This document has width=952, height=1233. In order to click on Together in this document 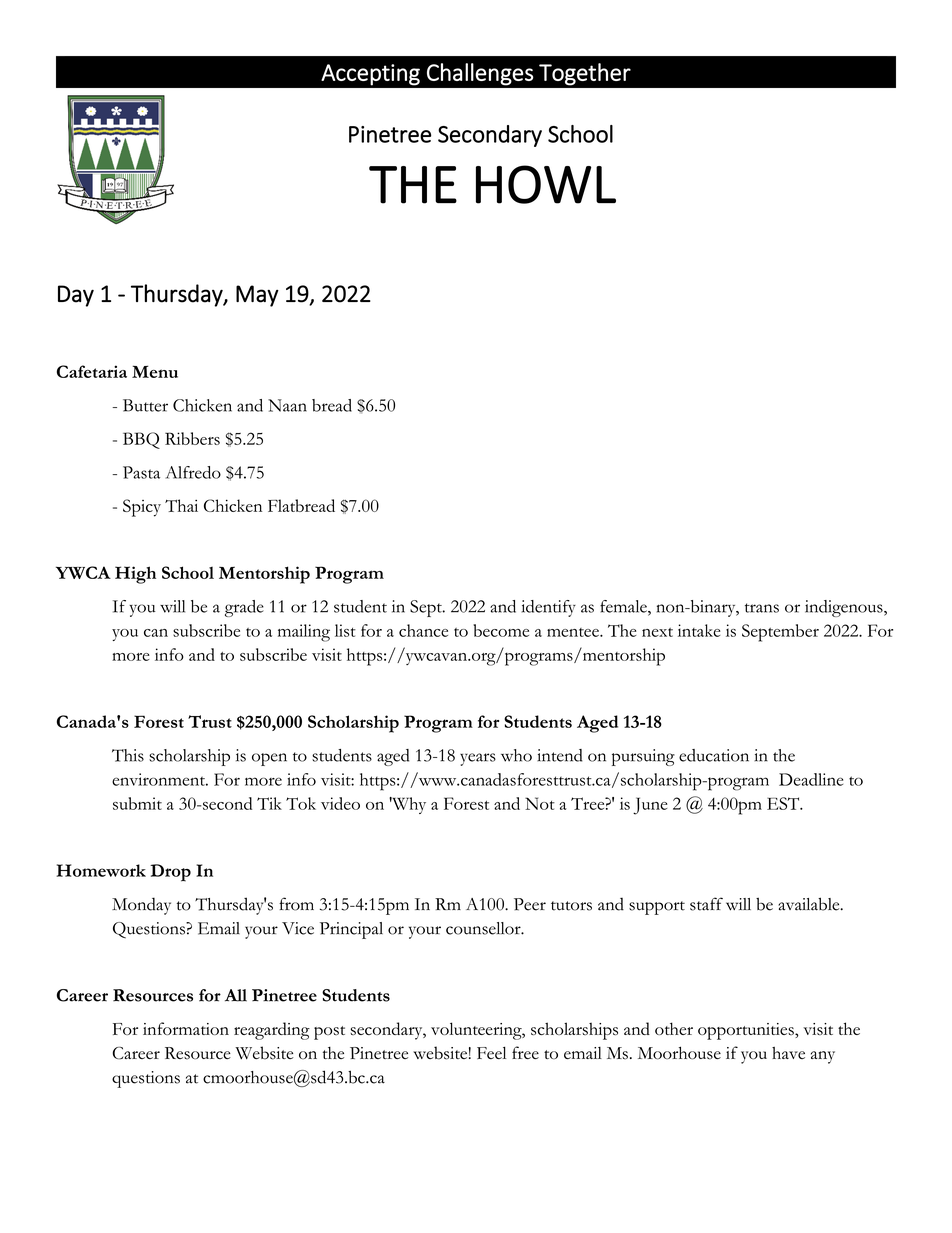, I will do `click(585, 74)`.
